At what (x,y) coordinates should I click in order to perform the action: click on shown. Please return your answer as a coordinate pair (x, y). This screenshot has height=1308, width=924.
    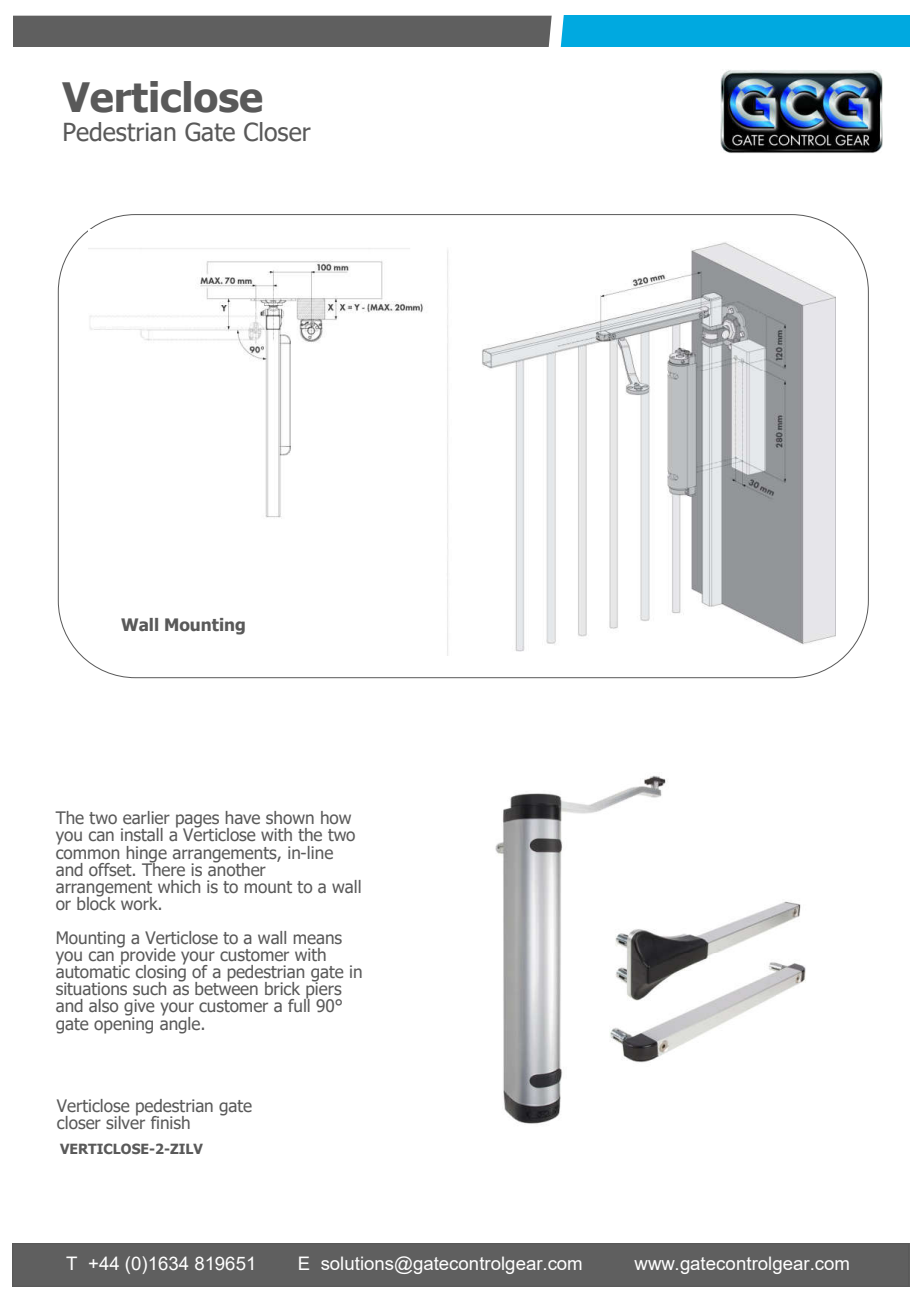
    Looking at the image, I should click on (290, 817).
